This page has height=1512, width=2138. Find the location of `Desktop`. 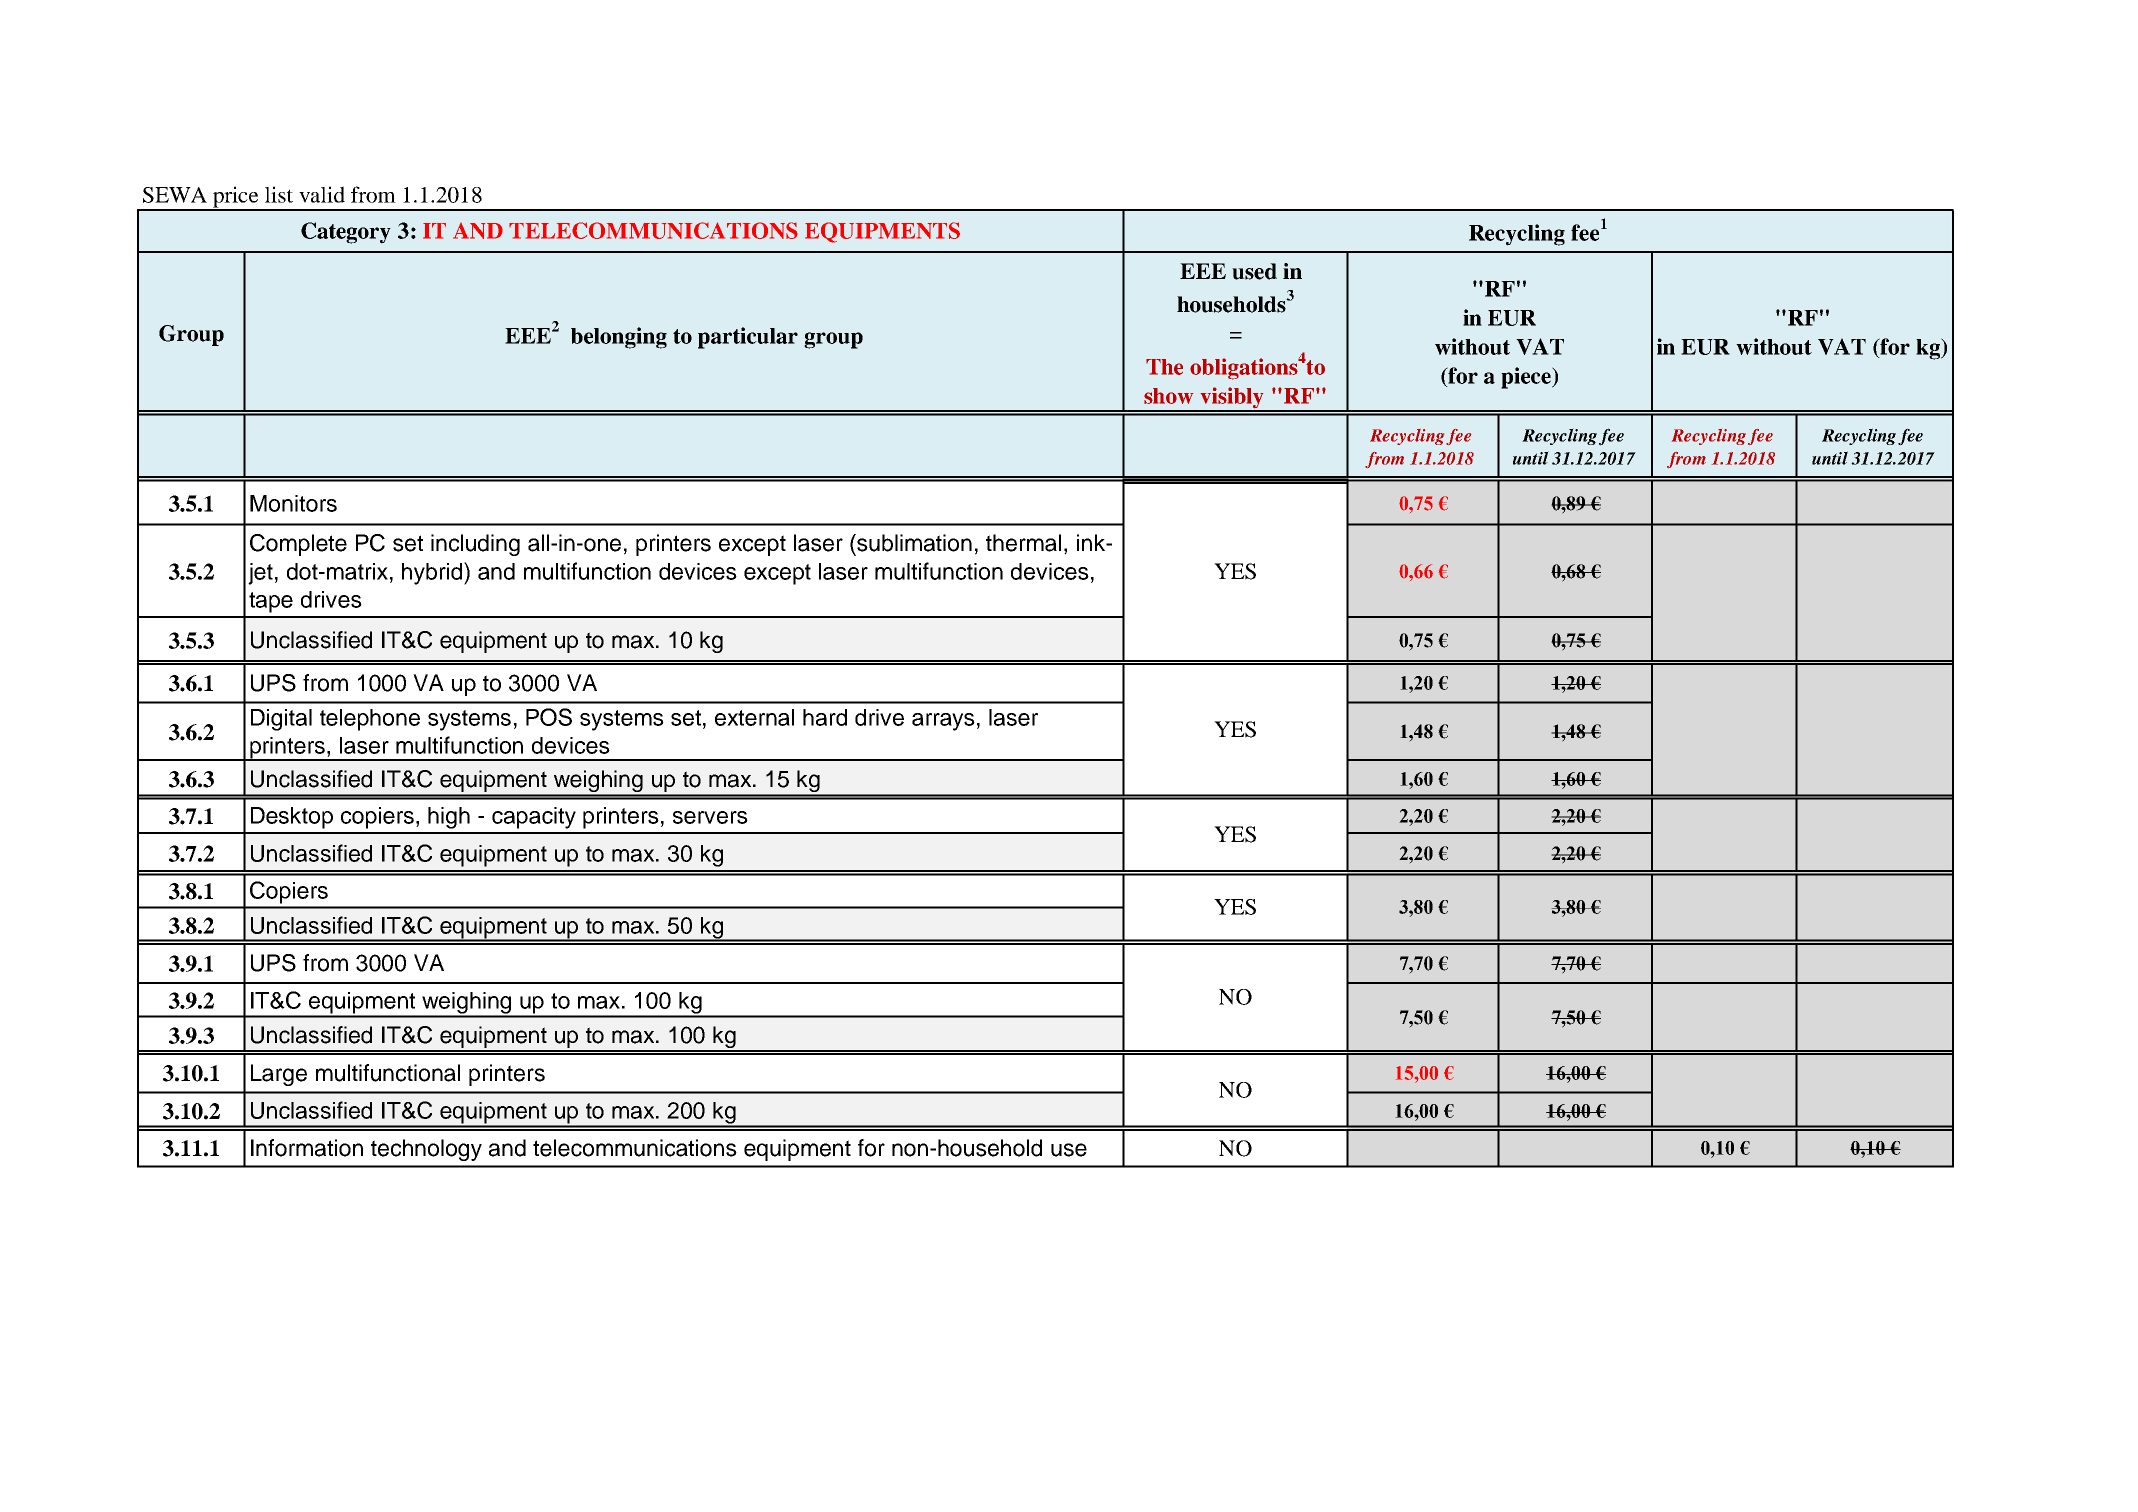

Desktop is located at coordinates (292, 818).
